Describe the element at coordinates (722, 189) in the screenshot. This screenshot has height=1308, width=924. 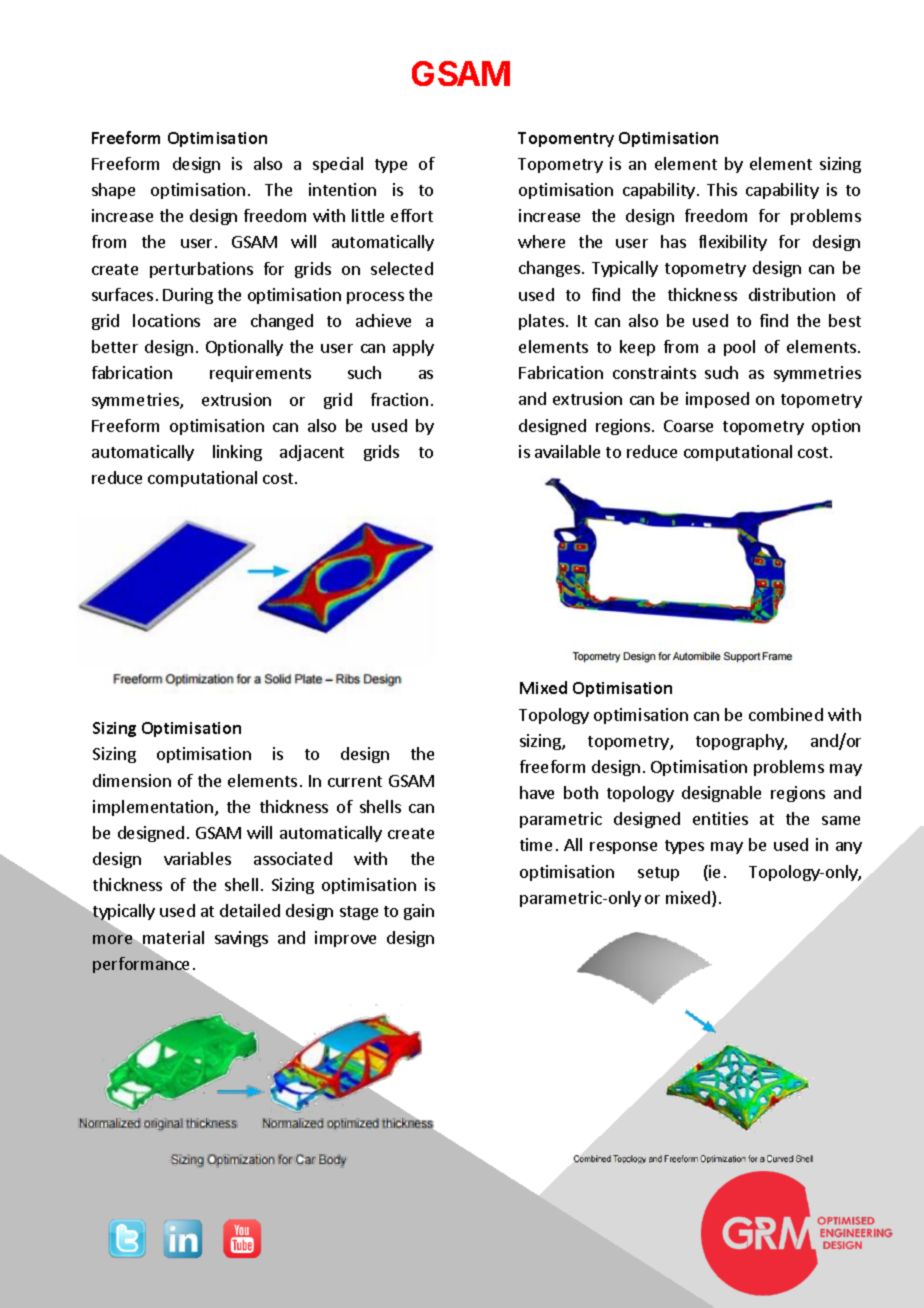
I see `This` at that location.
